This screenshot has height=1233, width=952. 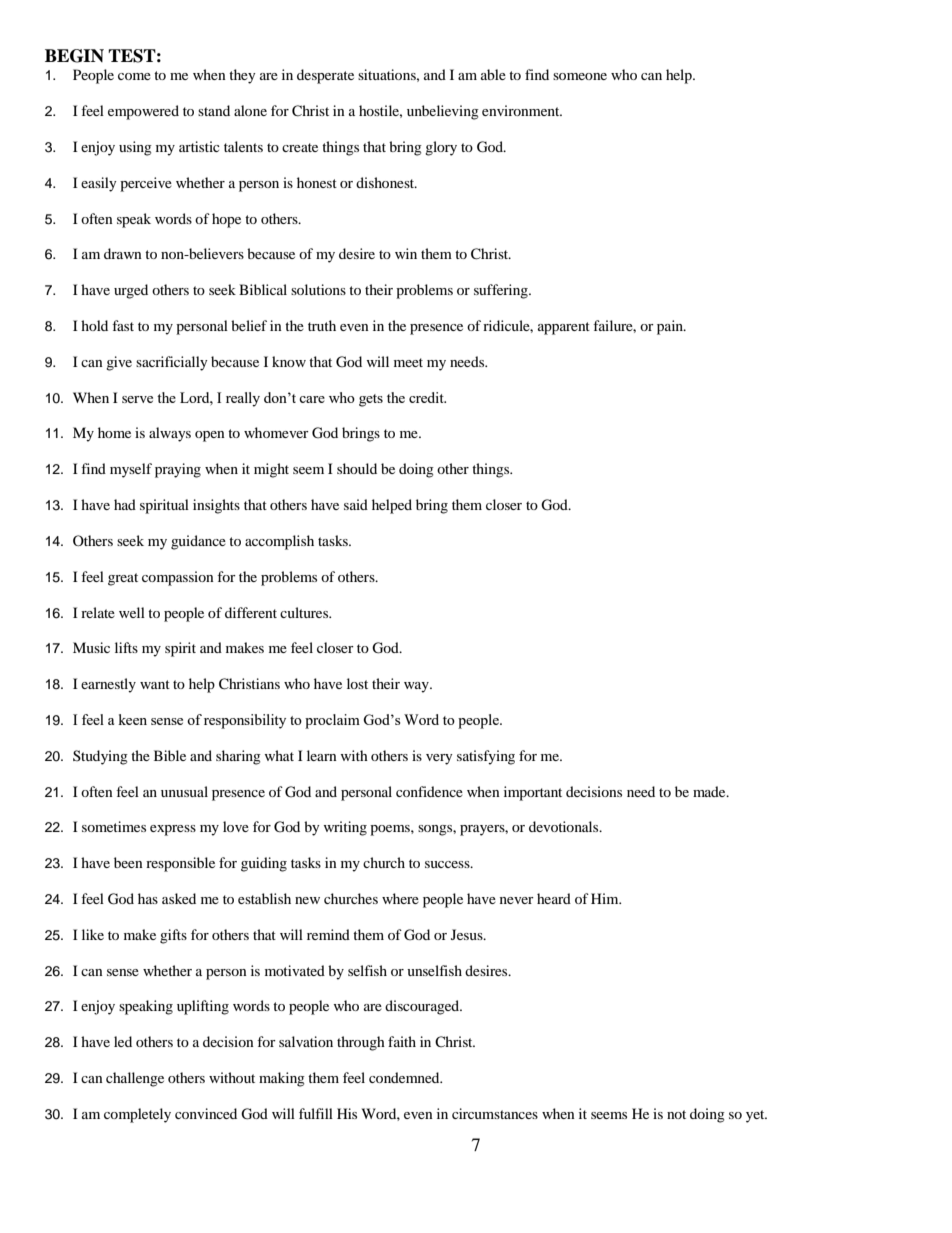 What do you see at coordinates (405, 1077) in the screenshot?
I see `condemned` at bounding box center [405, 1077].
